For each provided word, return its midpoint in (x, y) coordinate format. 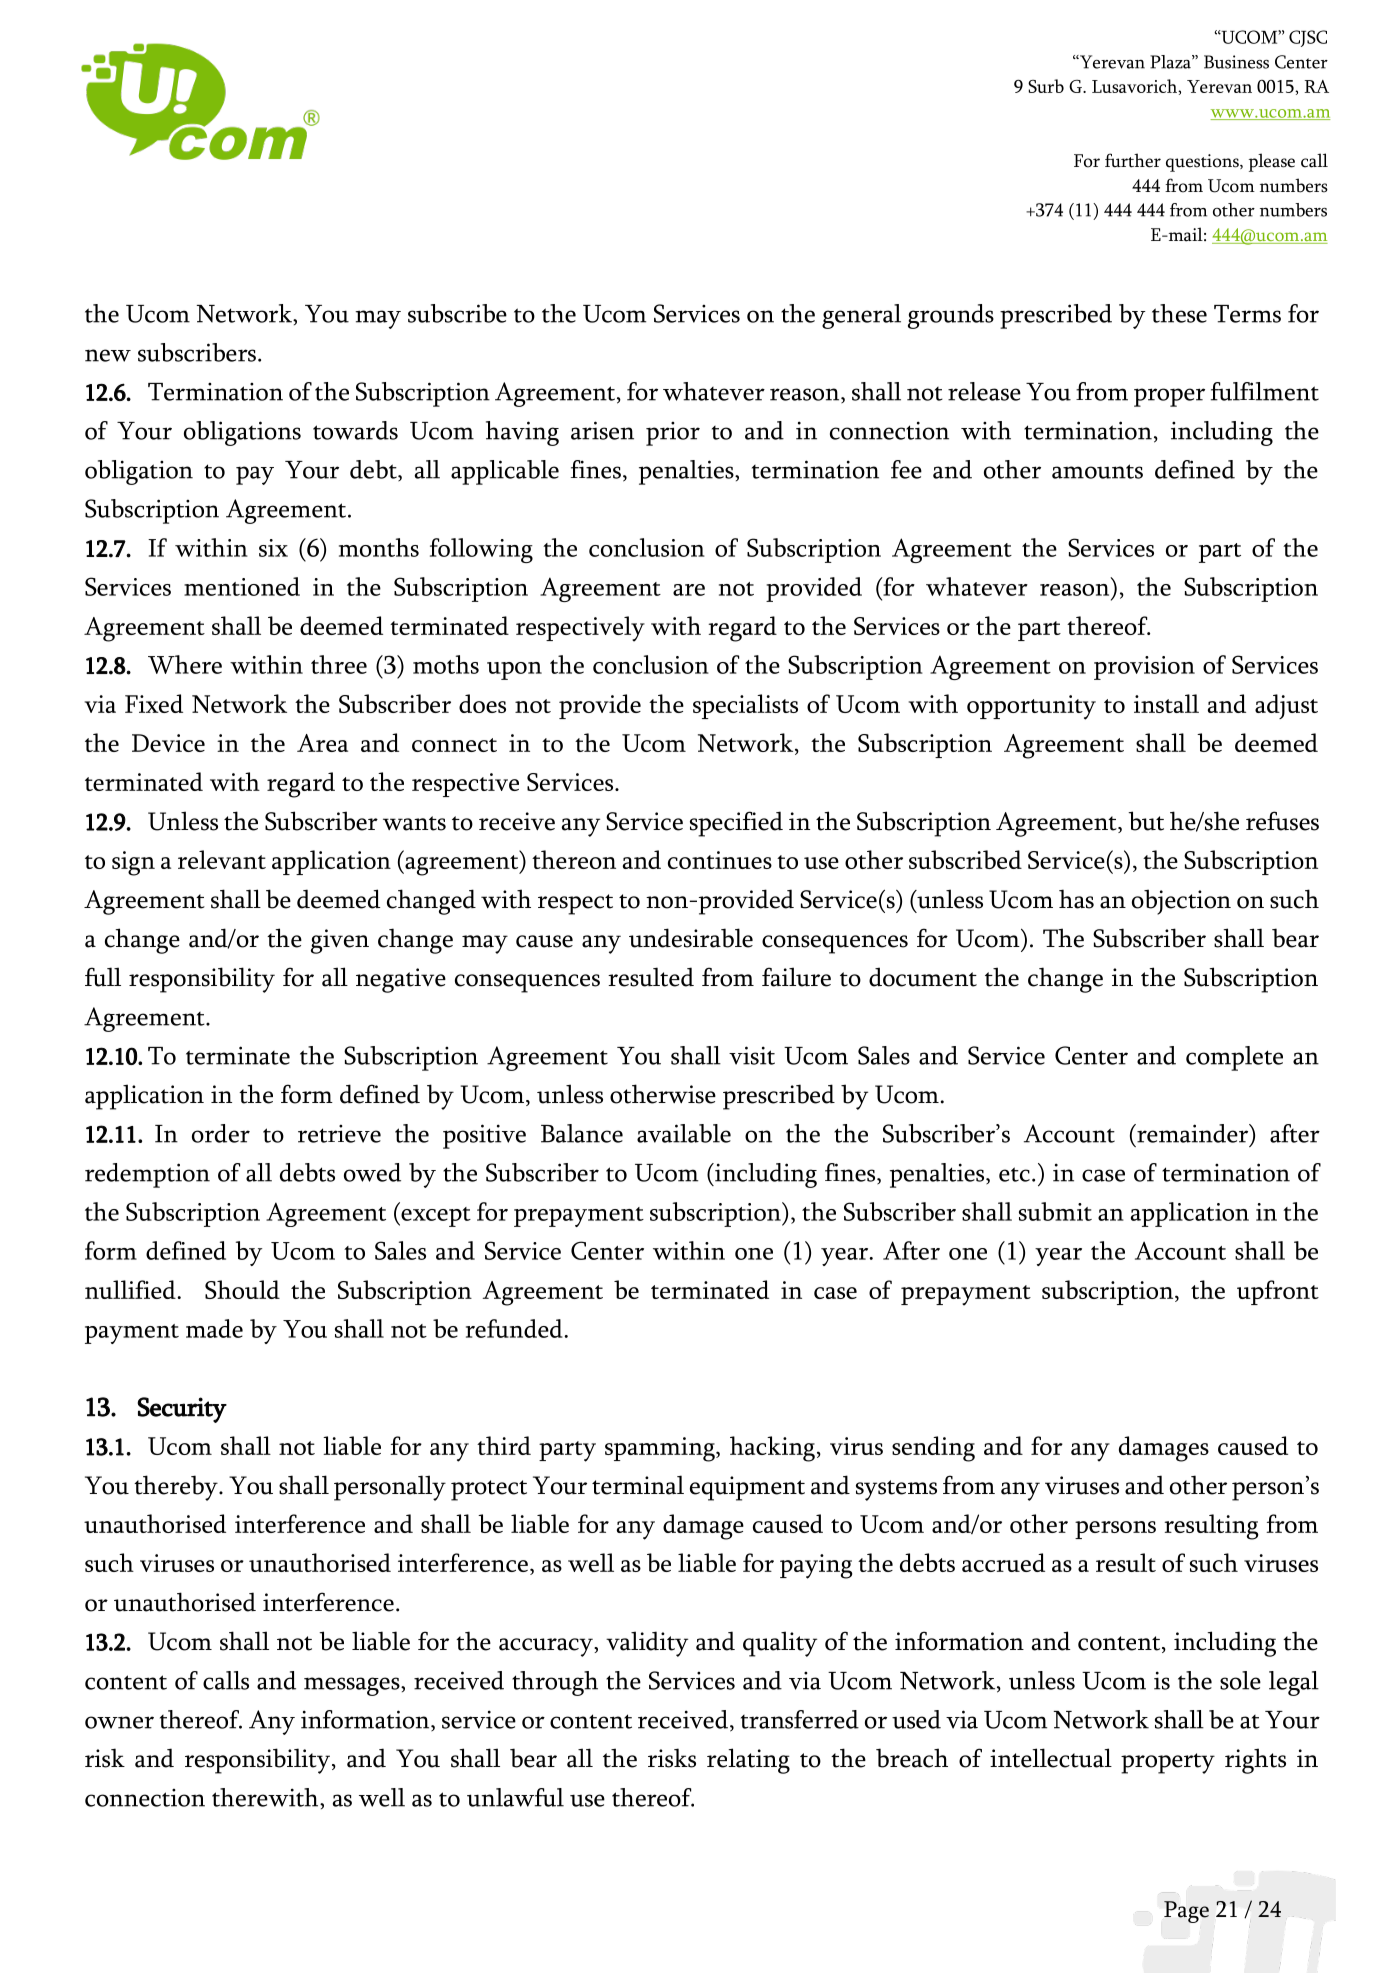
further (1133, 160)
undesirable (691, 938)
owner (119, 1722)
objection (1181, 902)
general (861, 316)
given (340, 941)
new (108, 355)
